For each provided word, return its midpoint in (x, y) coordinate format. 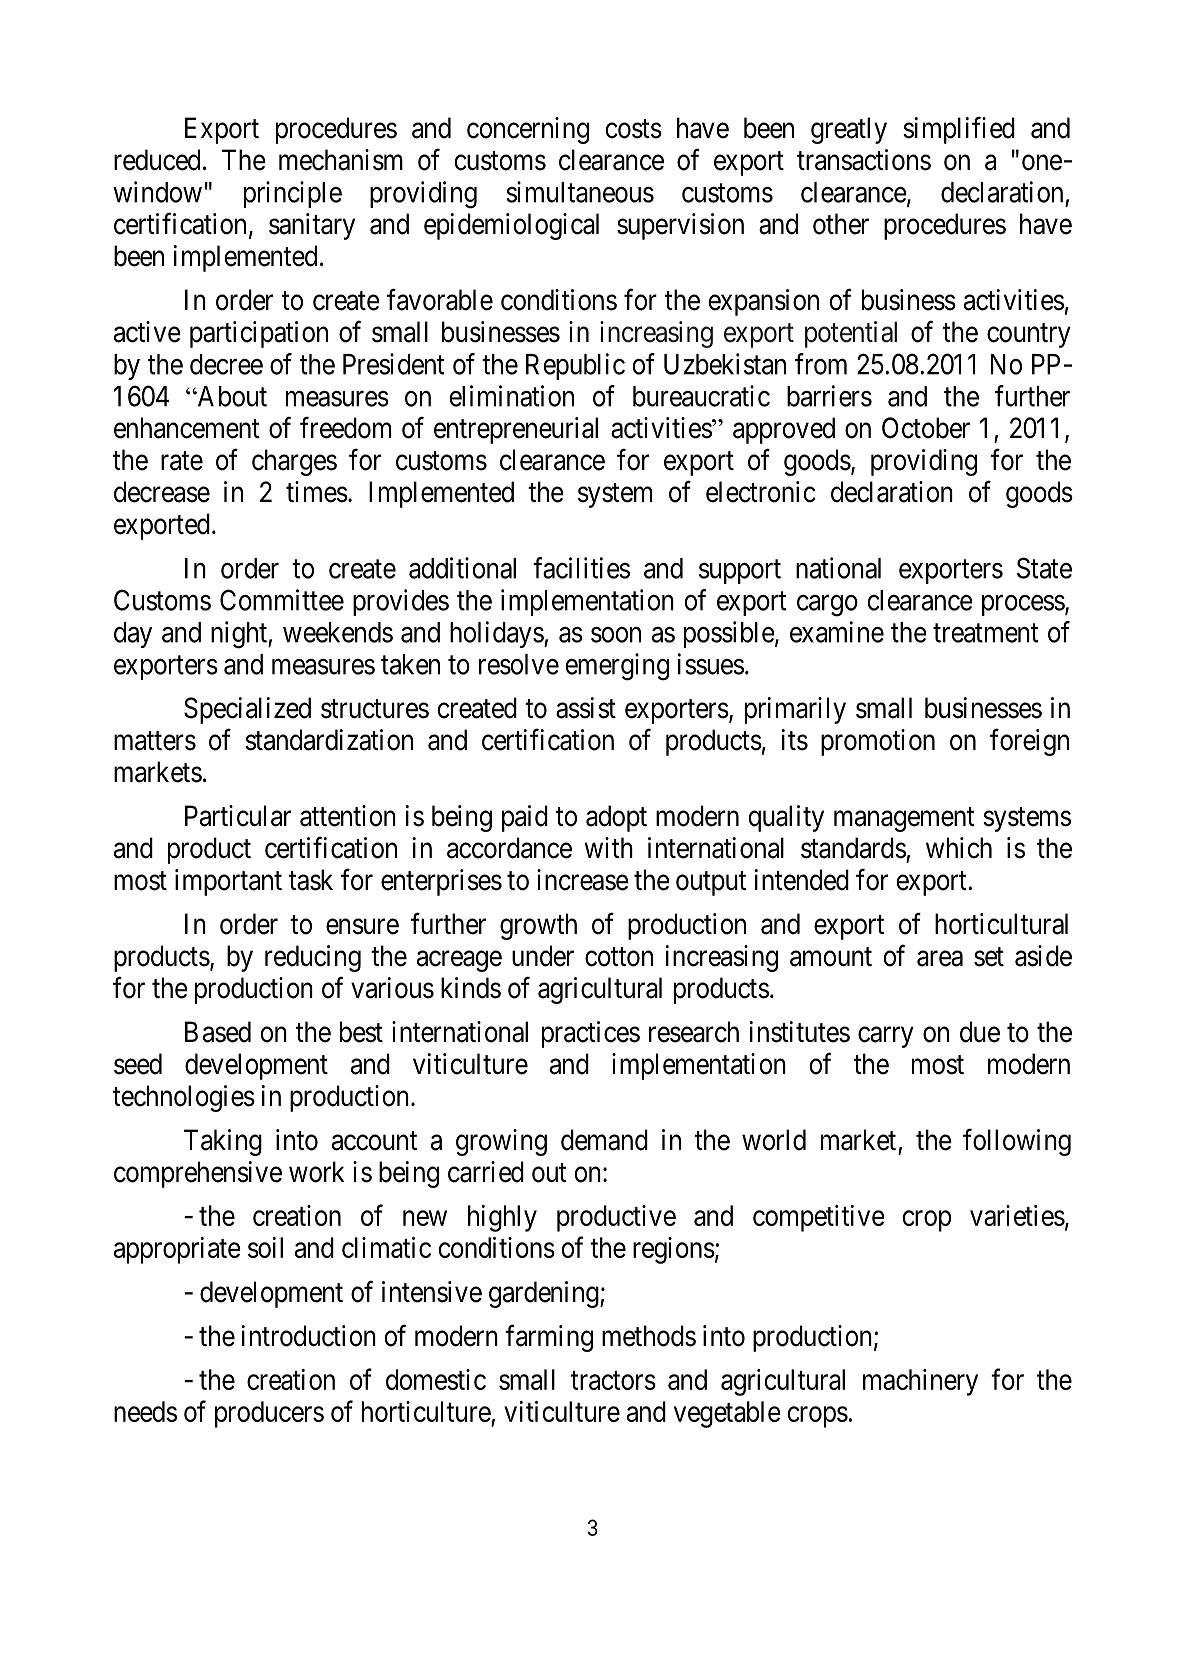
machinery (920, 1382)
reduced (157, 160)
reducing (313, 958)
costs (633, 129)
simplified (959, 130)
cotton (619, 957)
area (940, 959)
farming (549, 1338)
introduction (309, 1336)
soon (616, 635)
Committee (282, 600)
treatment (986, 633)
